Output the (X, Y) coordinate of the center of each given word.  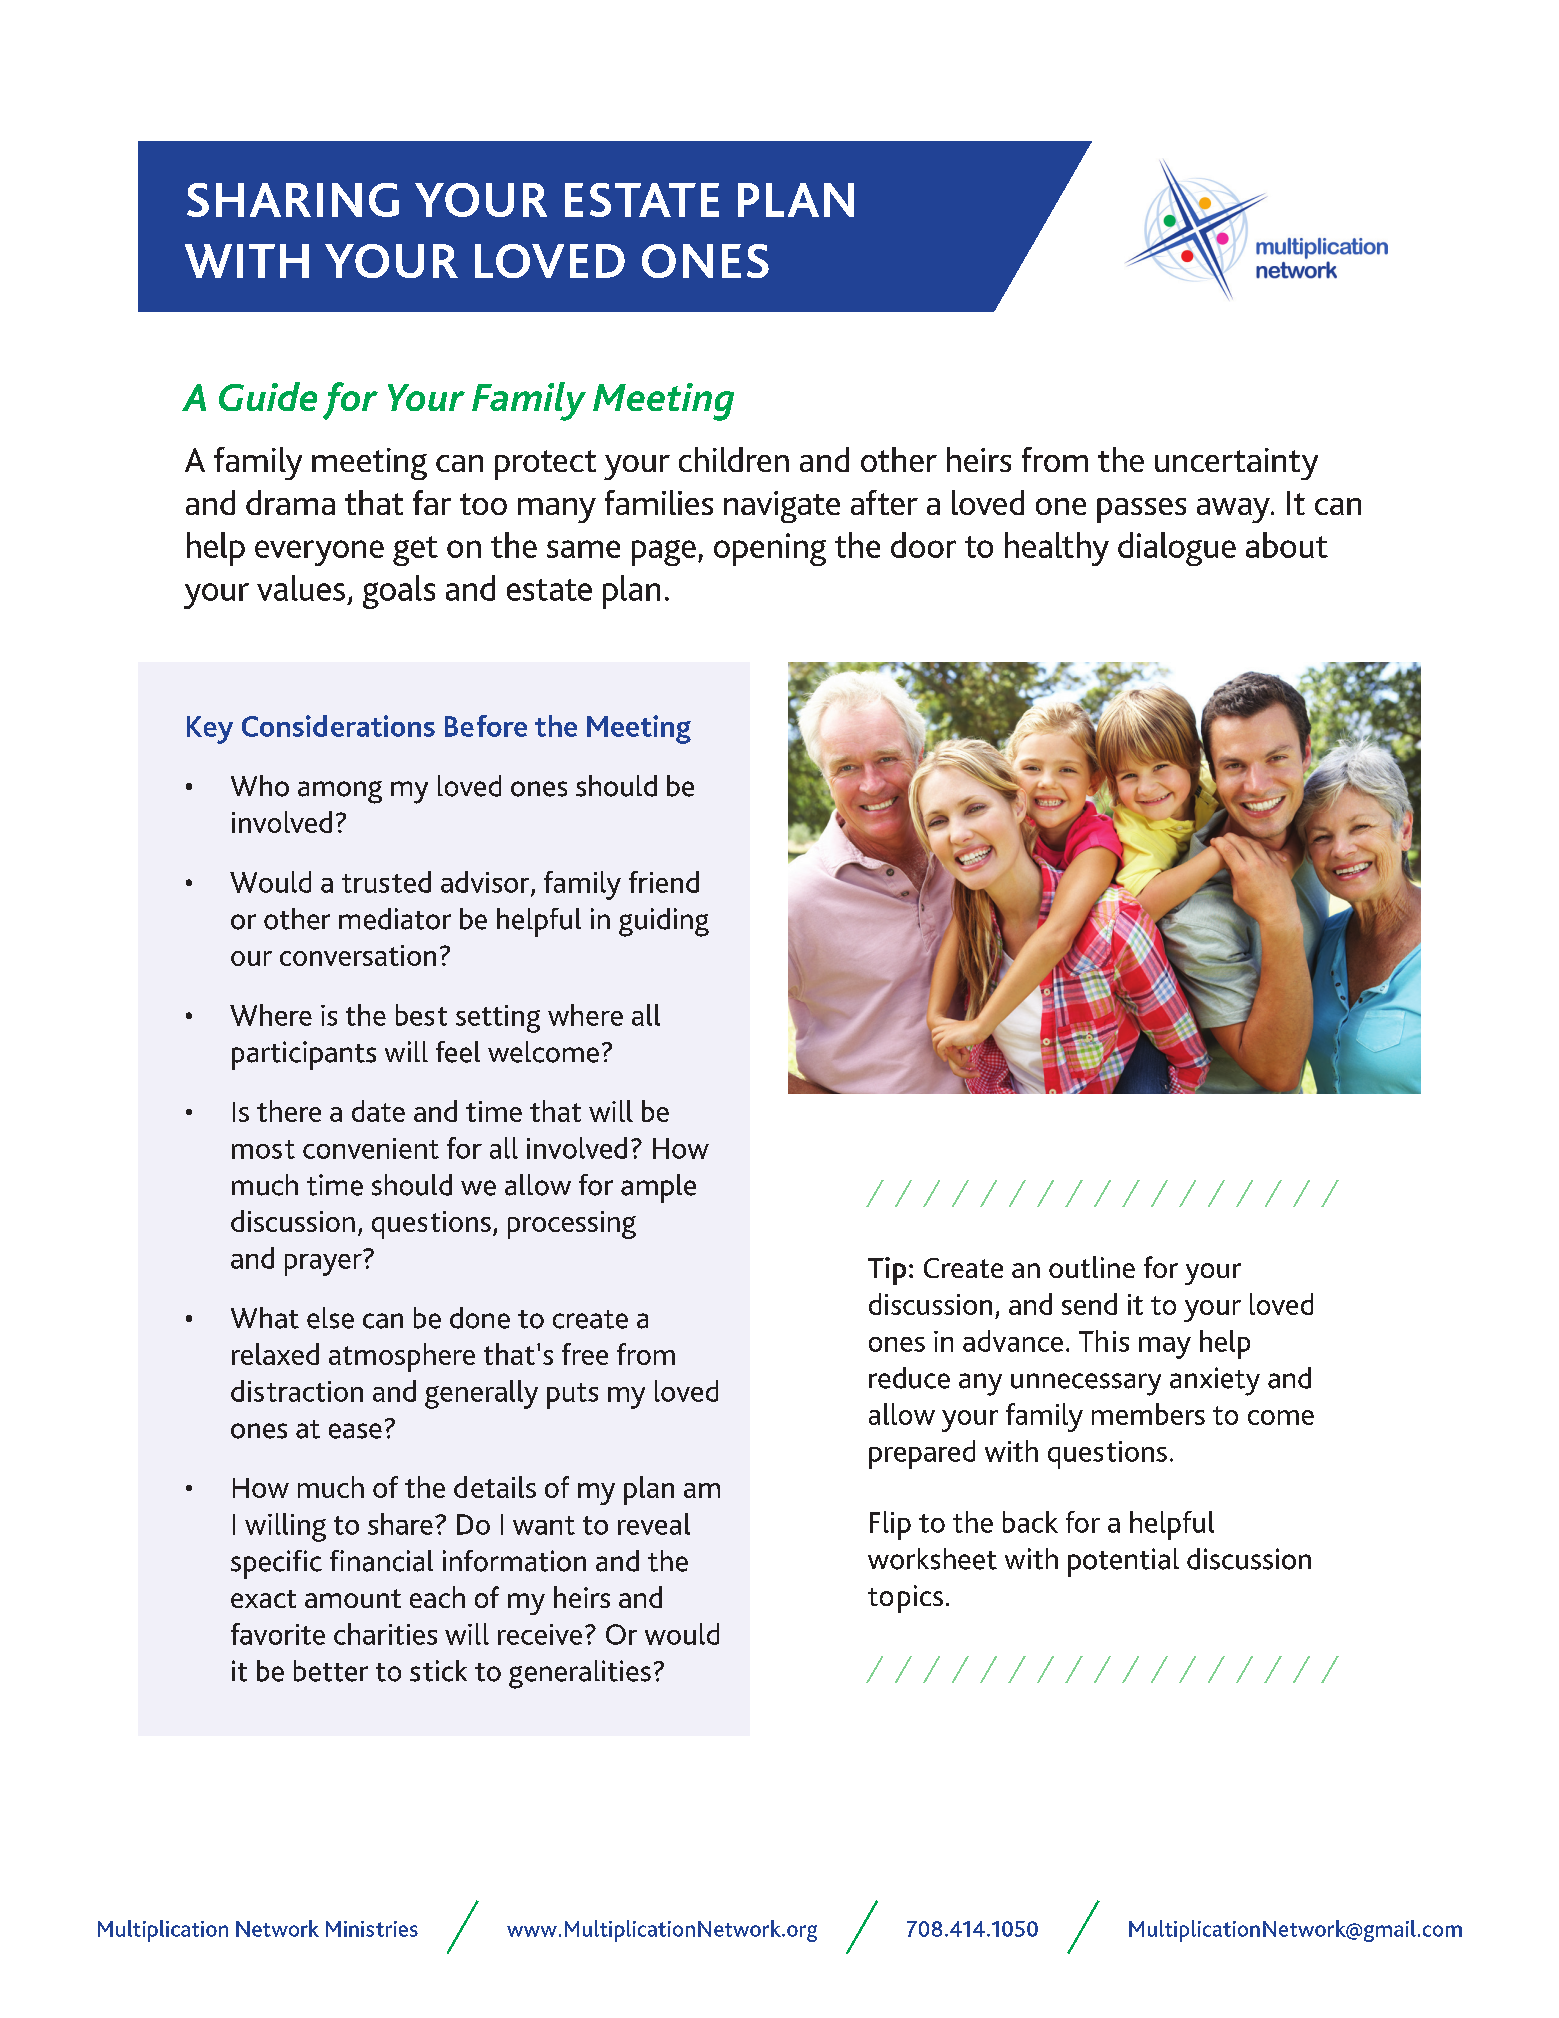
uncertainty (1236, 464)
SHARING (293, 200)
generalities (580, 1674)
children (734, 459)
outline (1092, 1267)
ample (658, 1188)
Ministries (372, 1929)
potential (1123, 1562)
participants (304, 1055)
